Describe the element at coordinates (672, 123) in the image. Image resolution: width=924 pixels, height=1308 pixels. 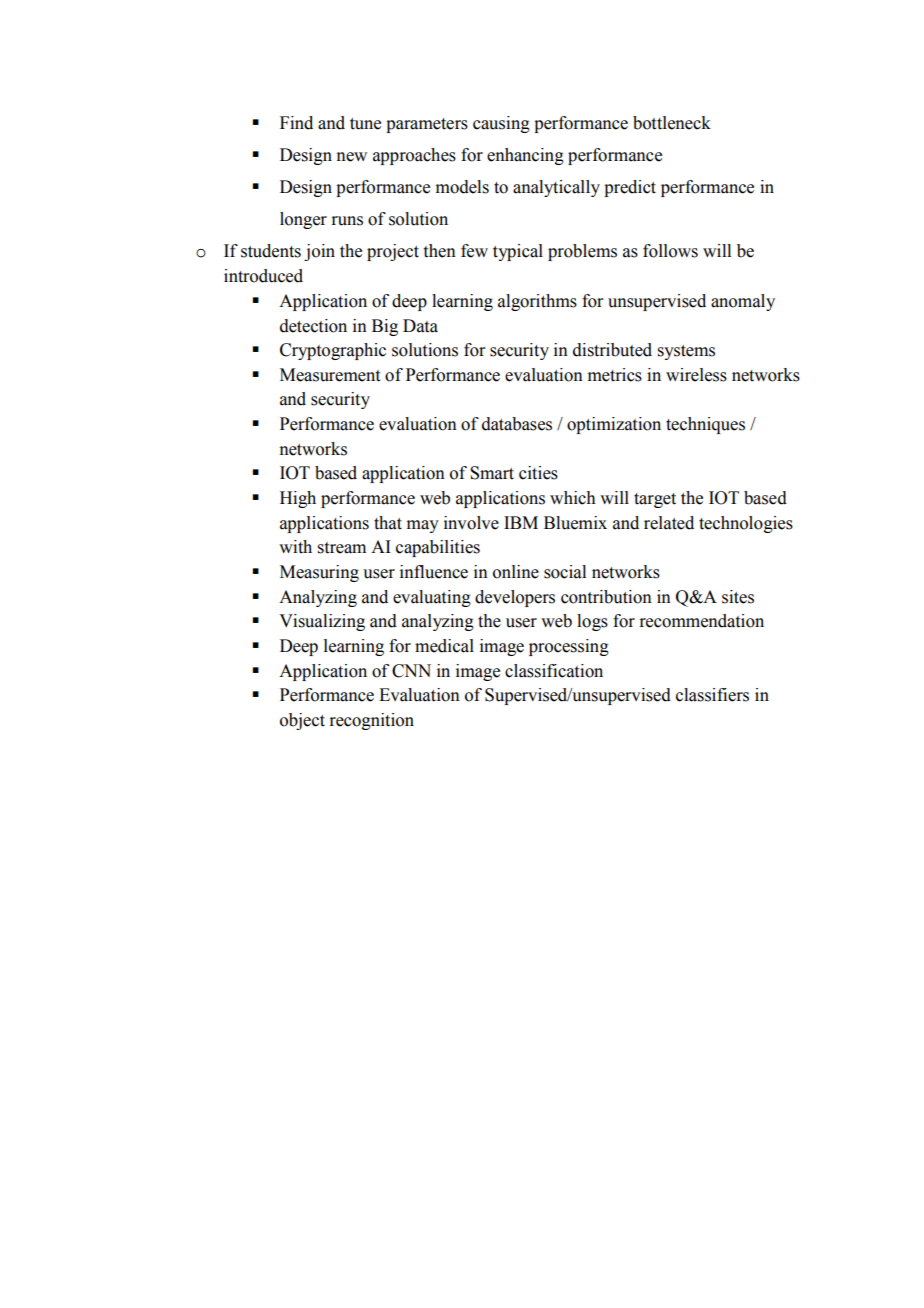
I see `bottleneck` at that location.
